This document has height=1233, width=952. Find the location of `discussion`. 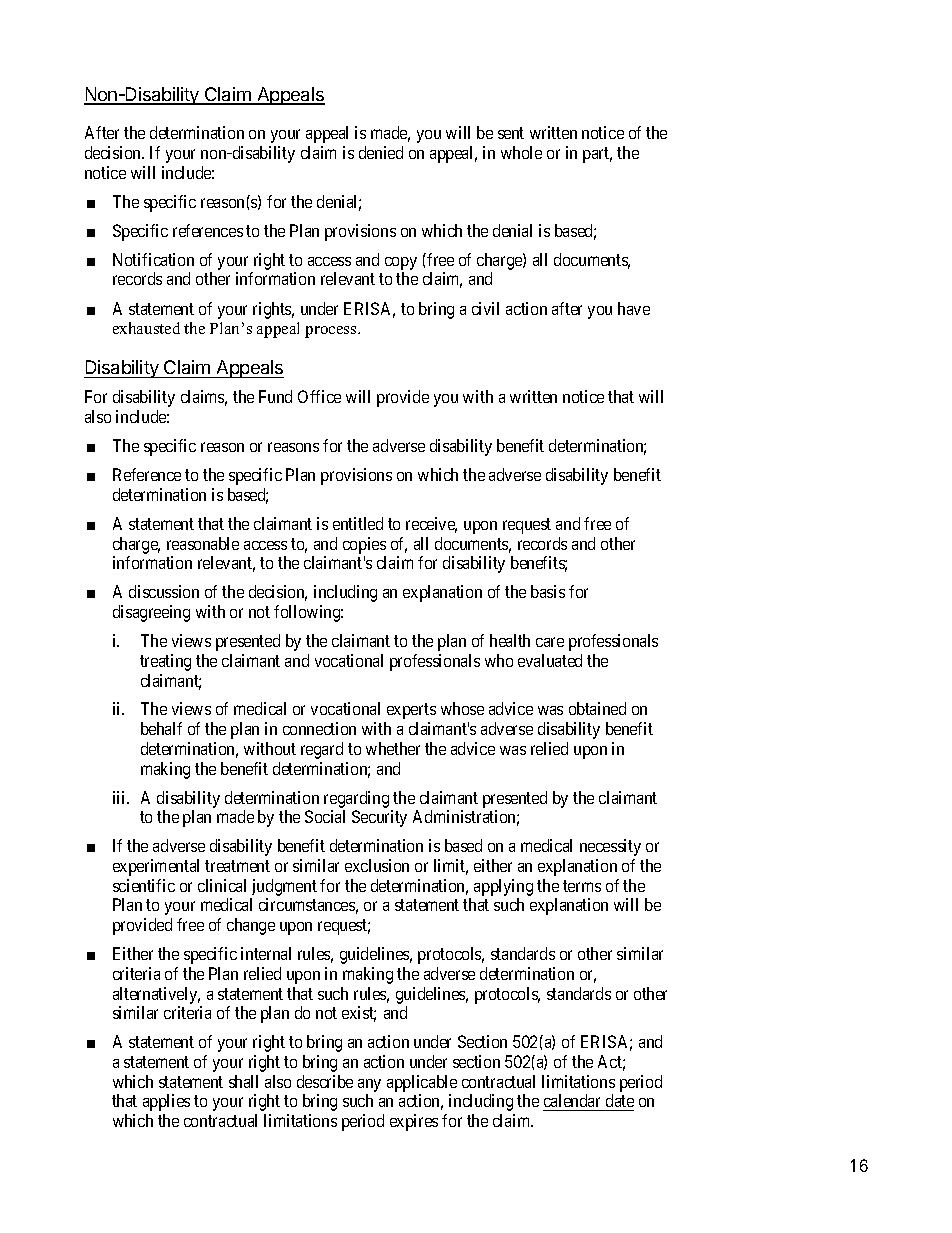

discussion is located at coordinates (164, 591).
